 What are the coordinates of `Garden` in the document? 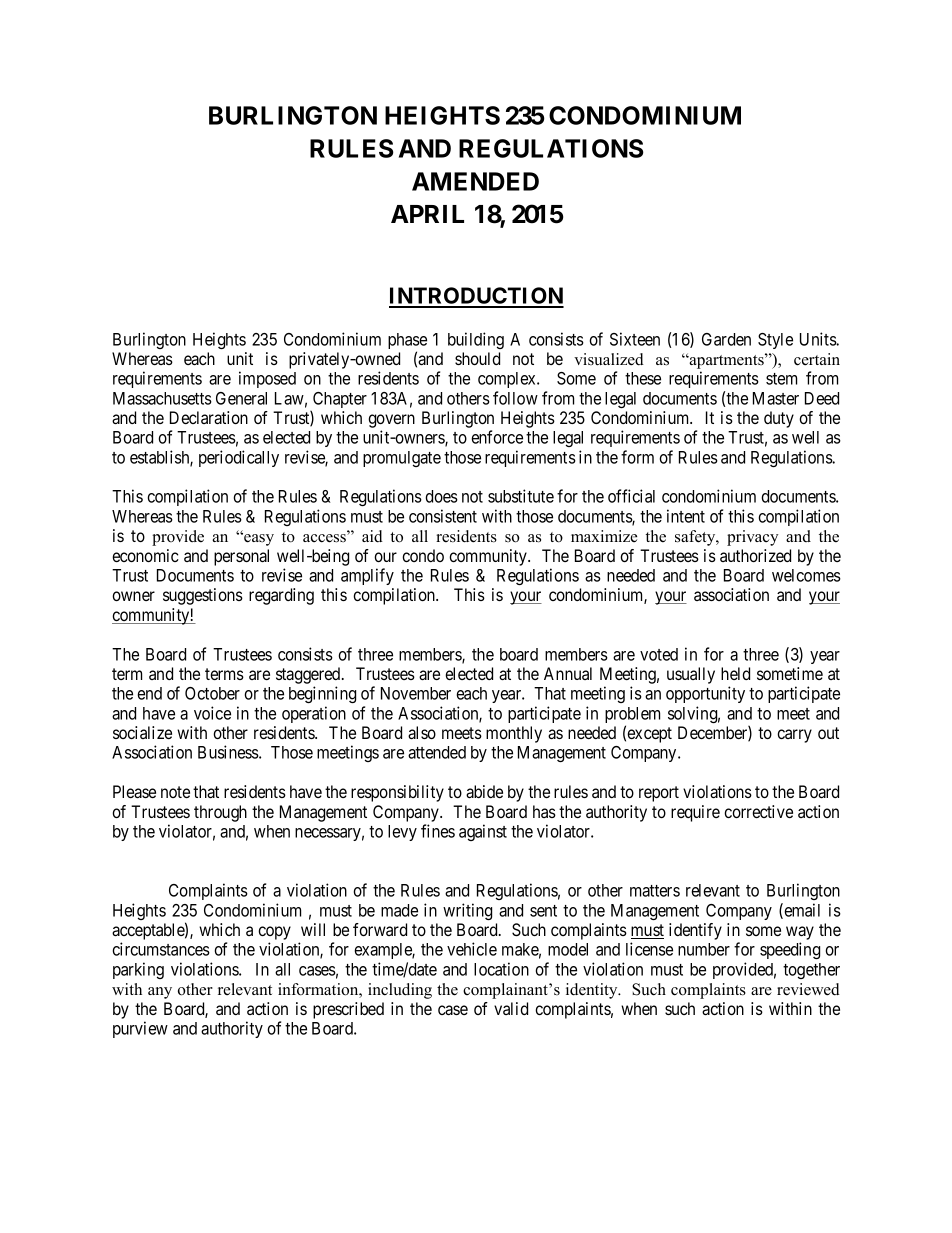 It's located at (726, 339).
